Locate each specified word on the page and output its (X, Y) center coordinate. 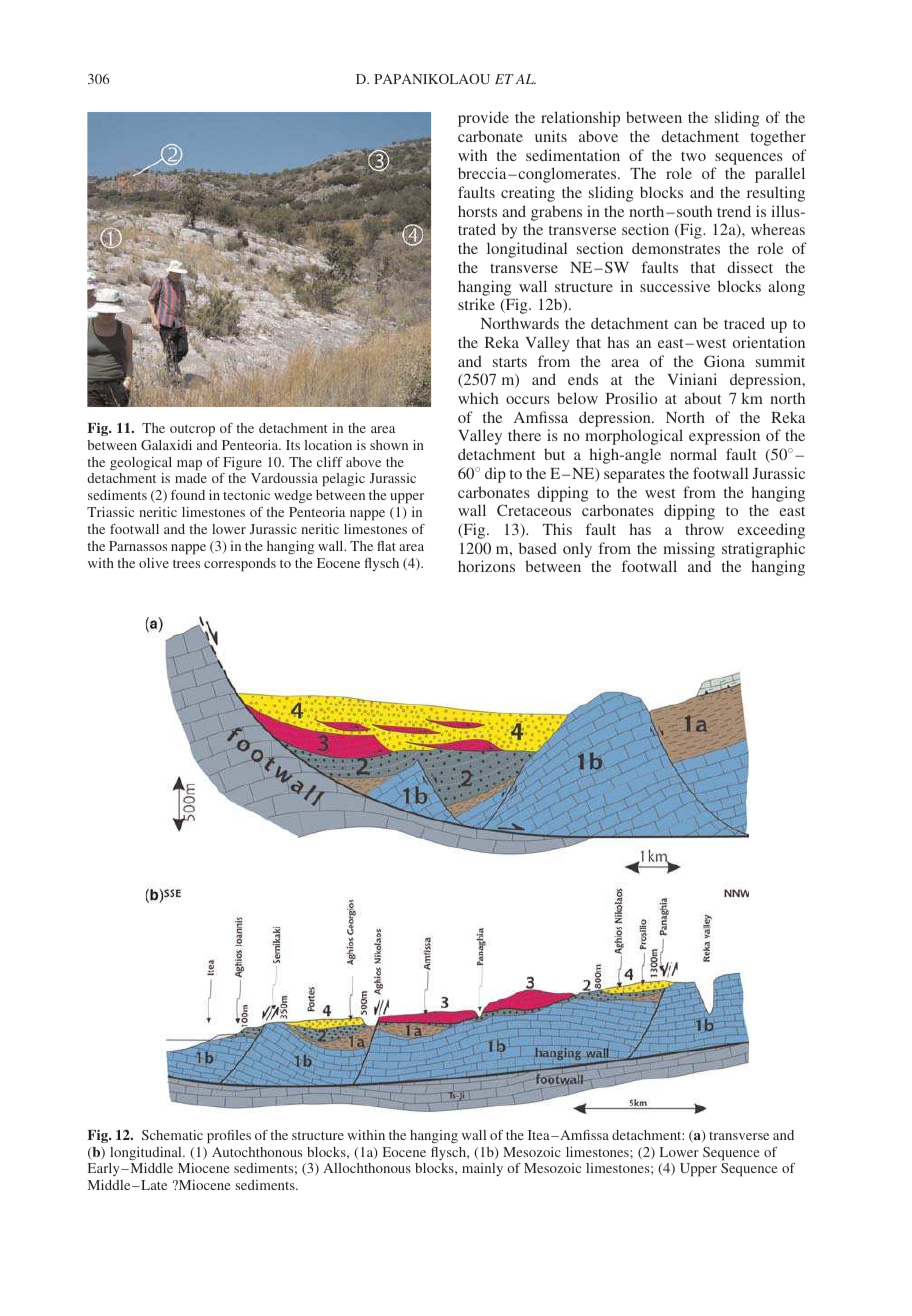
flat (386, 546)
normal (693, 454)
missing (689, 550)
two (693, 156)
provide (483, 119)
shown (389, 445)
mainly (482, 1169)
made (191, 478)
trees (186, 563)
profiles (229, 1137)
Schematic (172, 1135)
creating (528, 194)
